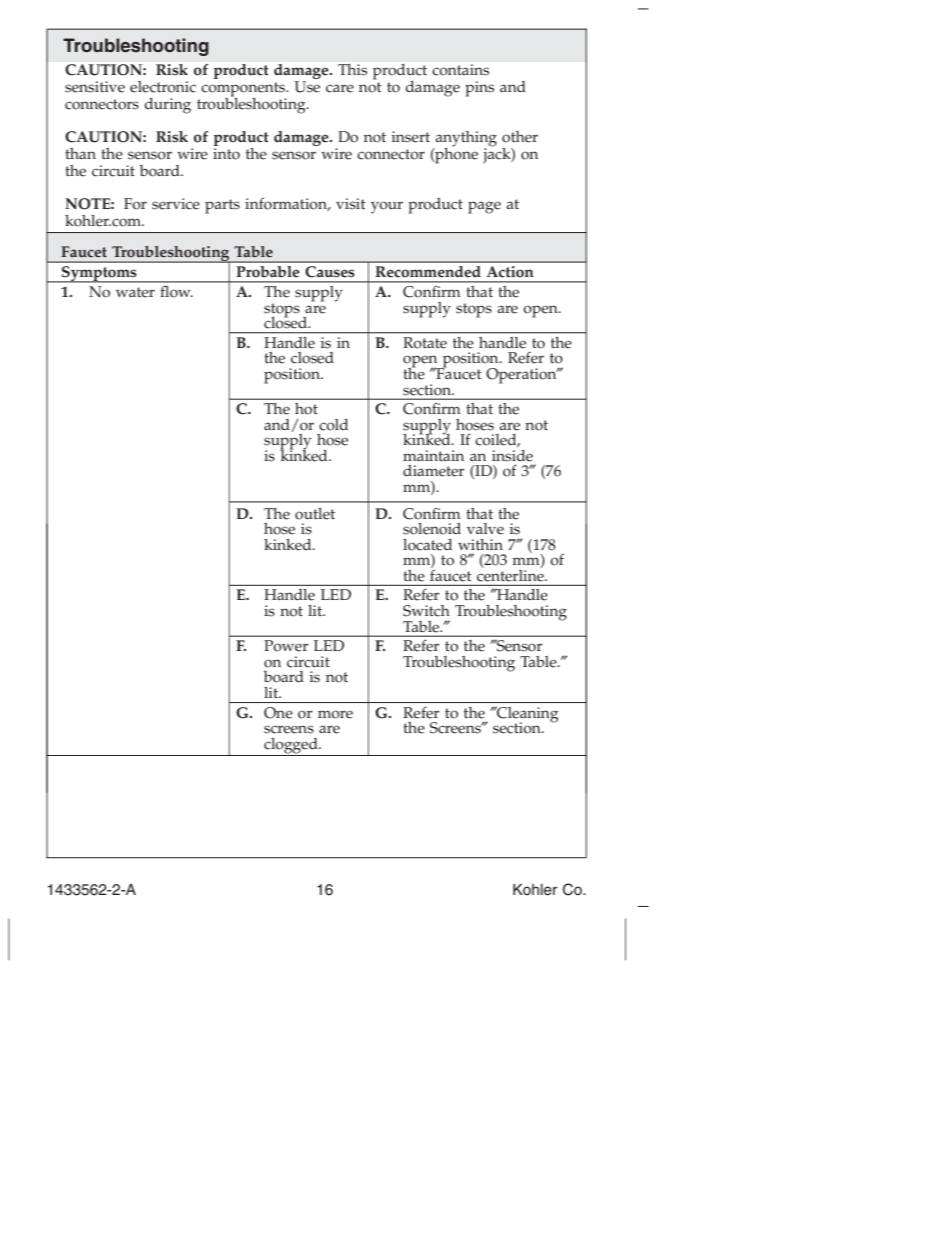 Image resolution: width=952 pixels, height=1233 pixels. Describe the element at coordinates (484, 207) in the screenshot. I see `page` at that location.
